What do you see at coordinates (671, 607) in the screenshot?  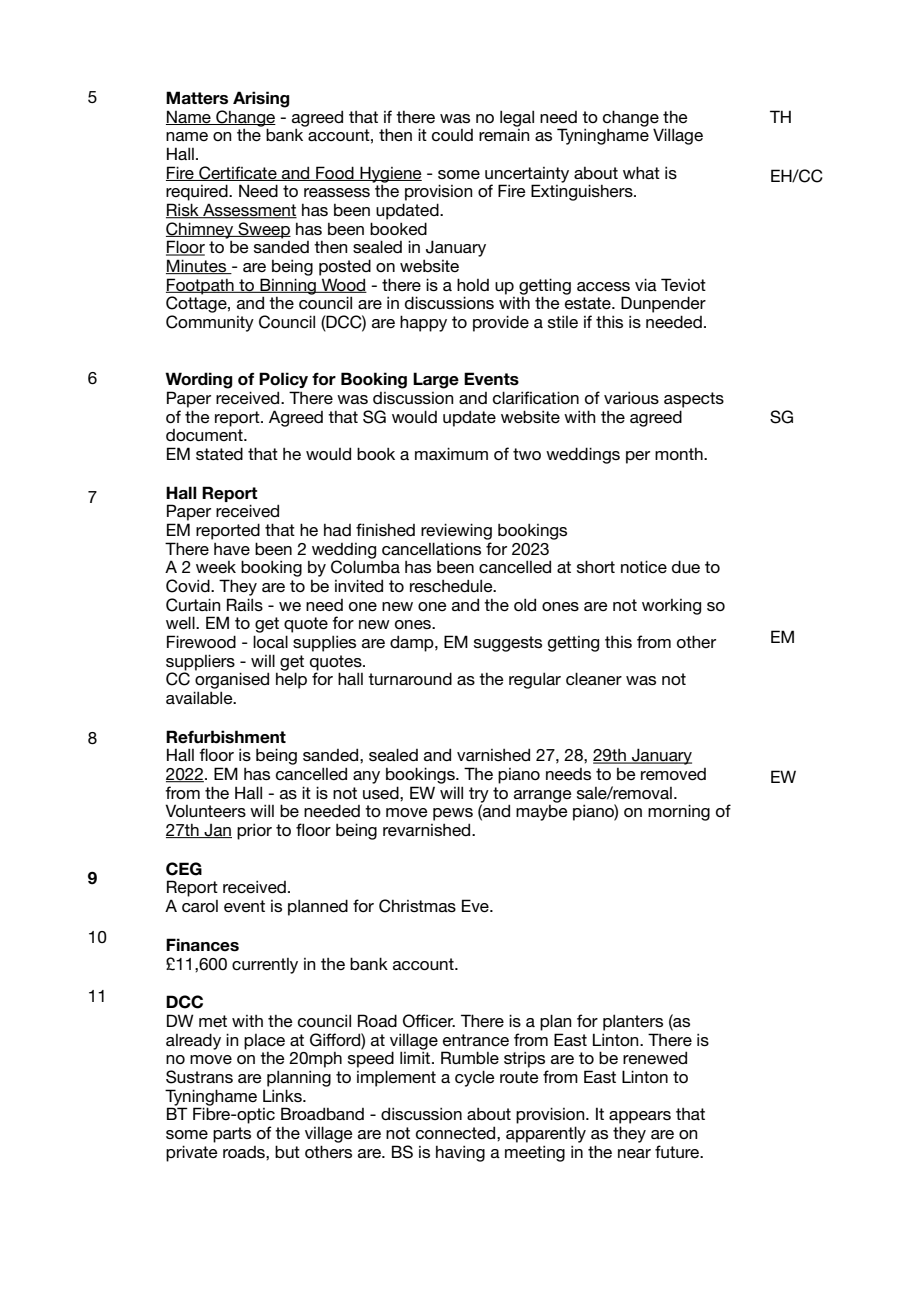 I see `working` at bounding box center [671, 607].
